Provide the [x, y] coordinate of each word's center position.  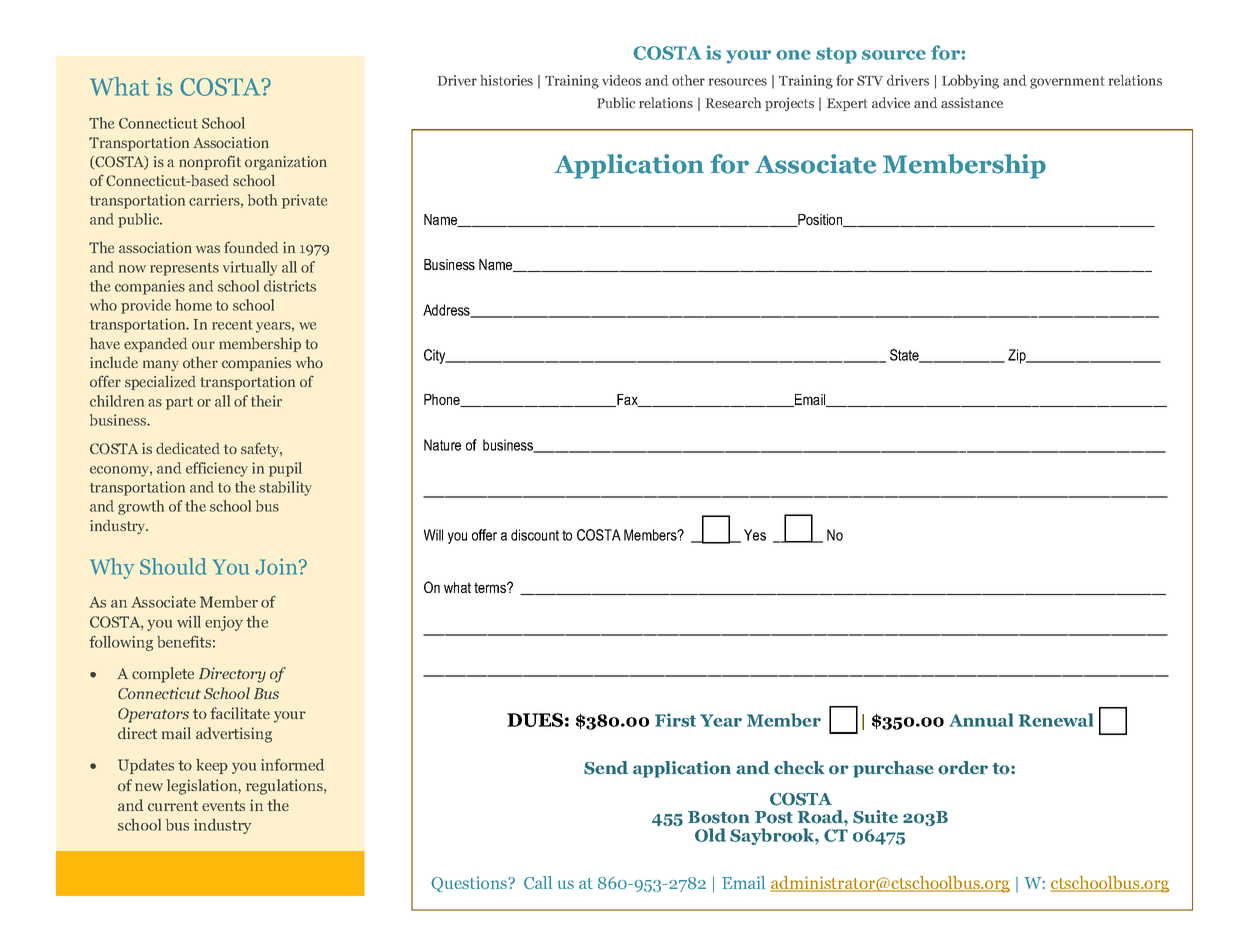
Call [538, 883]
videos [621, 80]
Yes [755, 535]
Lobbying [970, 82]
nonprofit [210, 162]
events [223, 806]
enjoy [224, 623]
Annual [981, 720]
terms [491, 587]
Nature [442, 445]
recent [232, 325]
